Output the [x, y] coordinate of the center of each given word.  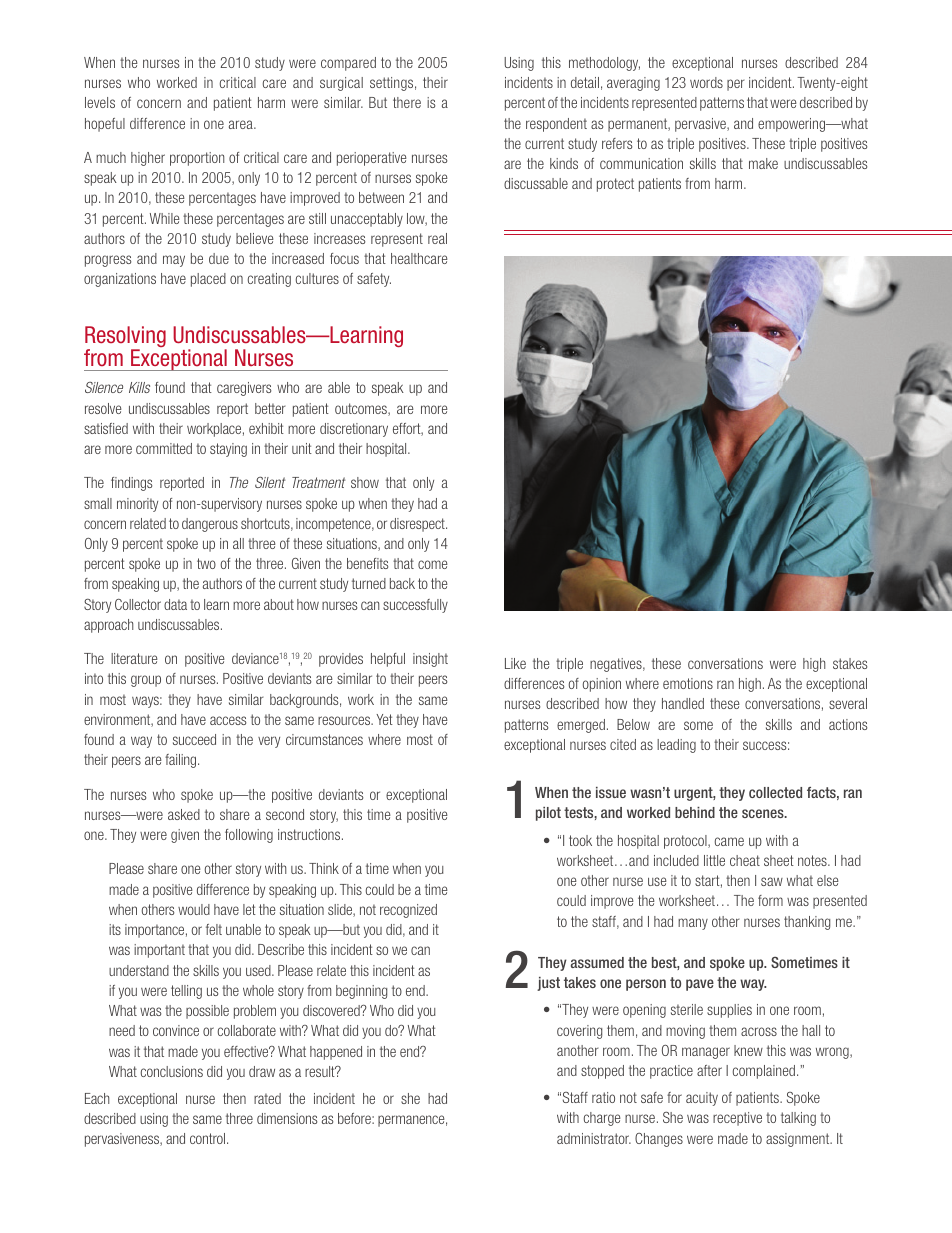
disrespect [418, 525]
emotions [688, 683]
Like [515, 663]
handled [683, 703]
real [437, 238]
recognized [408, 911]
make [763, 163]
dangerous [210, 525]
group [146, 681]
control [209, 1138]
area [242, 124]
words [706, 82]
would [194, 909]
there [407, 102]
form [770, 900]
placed [208, 280]
